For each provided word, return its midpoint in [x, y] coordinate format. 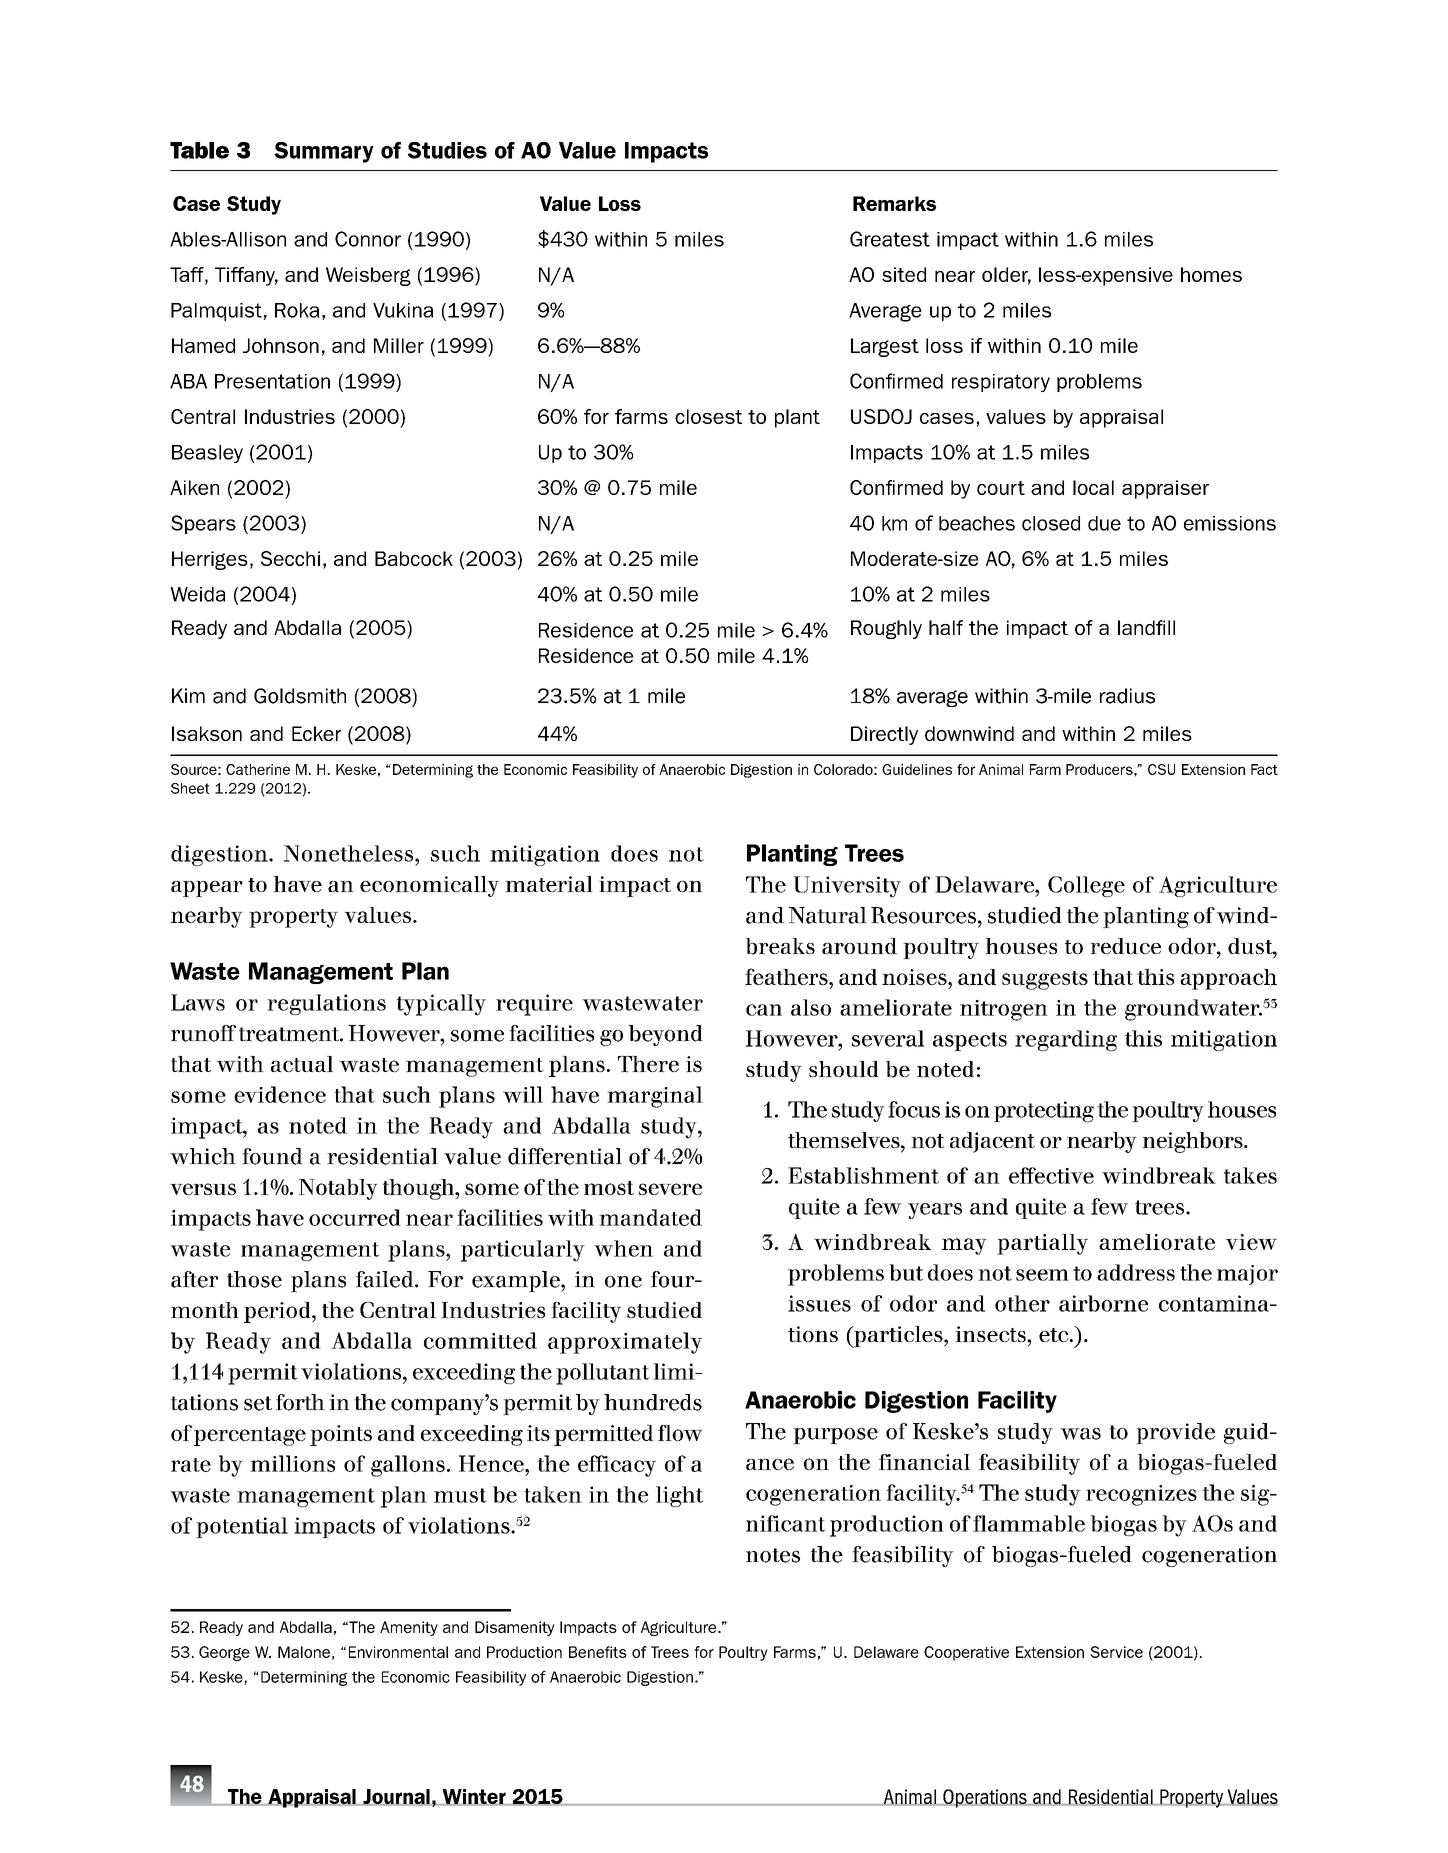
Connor [368, 239]
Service [1116, 1652]
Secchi [290, 558]
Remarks [894, 203]
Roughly [886, 629]
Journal [396, 1797]
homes [1211, 274]
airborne [1103, 1303]
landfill [1146, 627]
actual [302, 1064]
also [811, 1007]
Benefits [598, 1652]
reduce [1125, 946]
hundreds [653, 1402]
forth [300, 1402]
